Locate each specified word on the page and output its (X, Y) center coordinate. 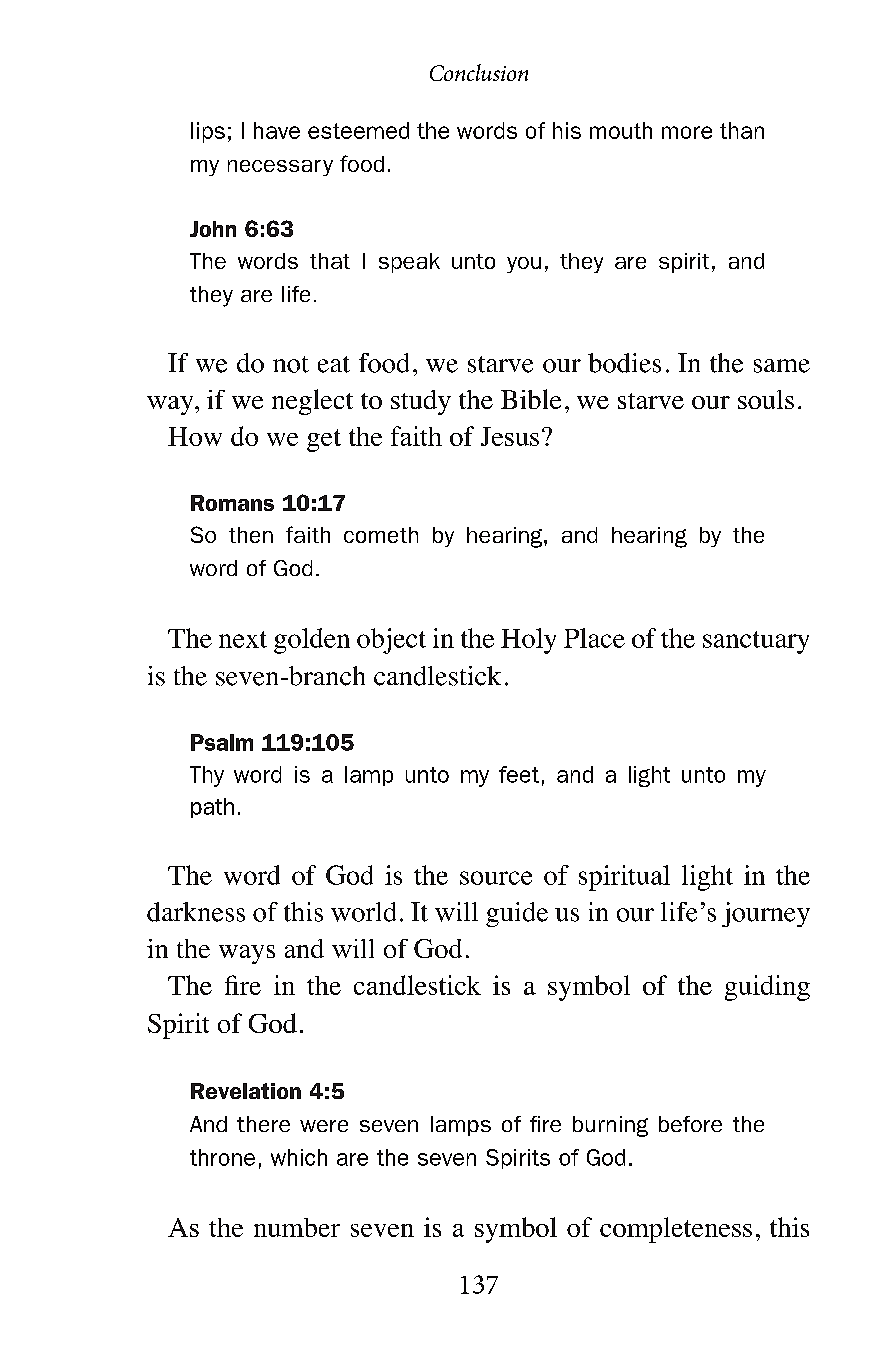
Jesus (510, 436)
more (687, 132)
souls (766, 399)
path (212, 808)
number (297, 1227)
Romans (232, 503)
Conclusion (479, 72)
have (277, 130)
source (496, 878)
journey (766, 914)
